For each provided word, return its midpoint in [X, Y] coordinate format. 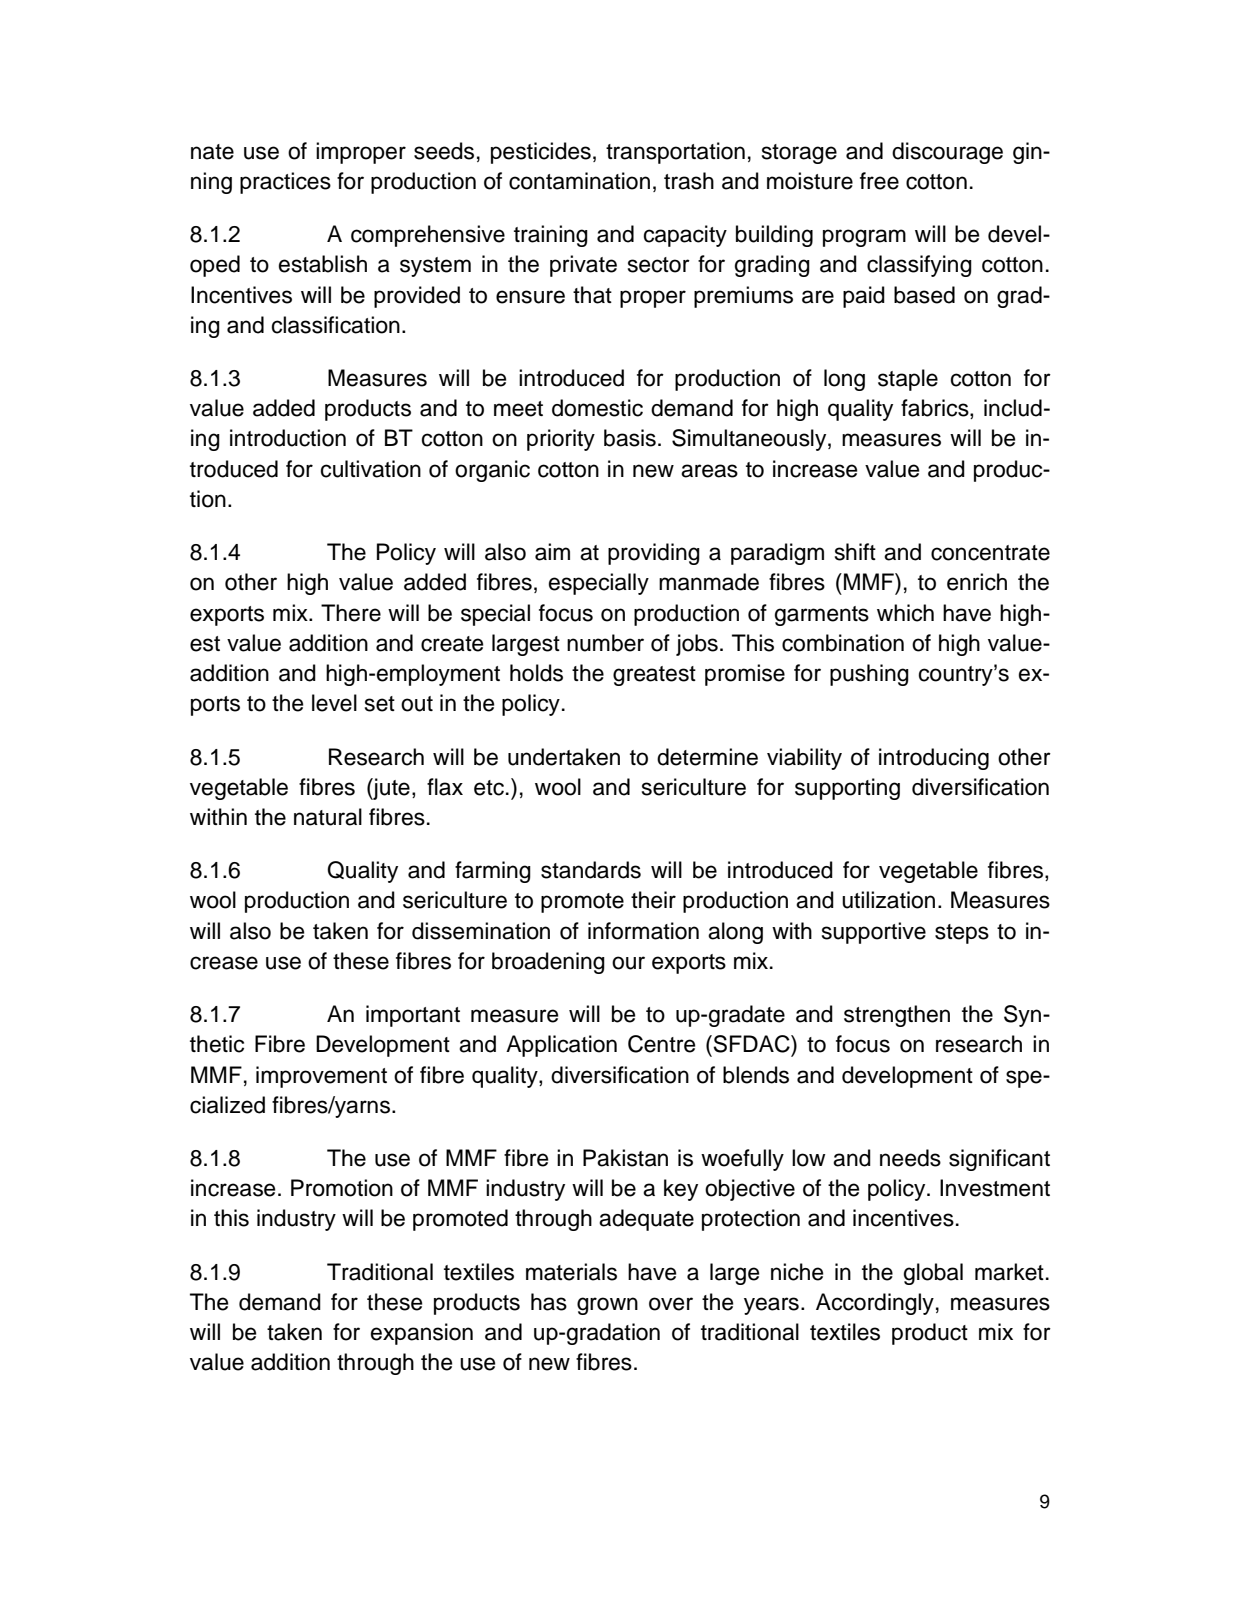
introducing [934, 759]
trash [689, 181]
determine [707, 757]
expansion [422, 1334]
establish [323, 264]
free [879, 181]
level [334, 703]
